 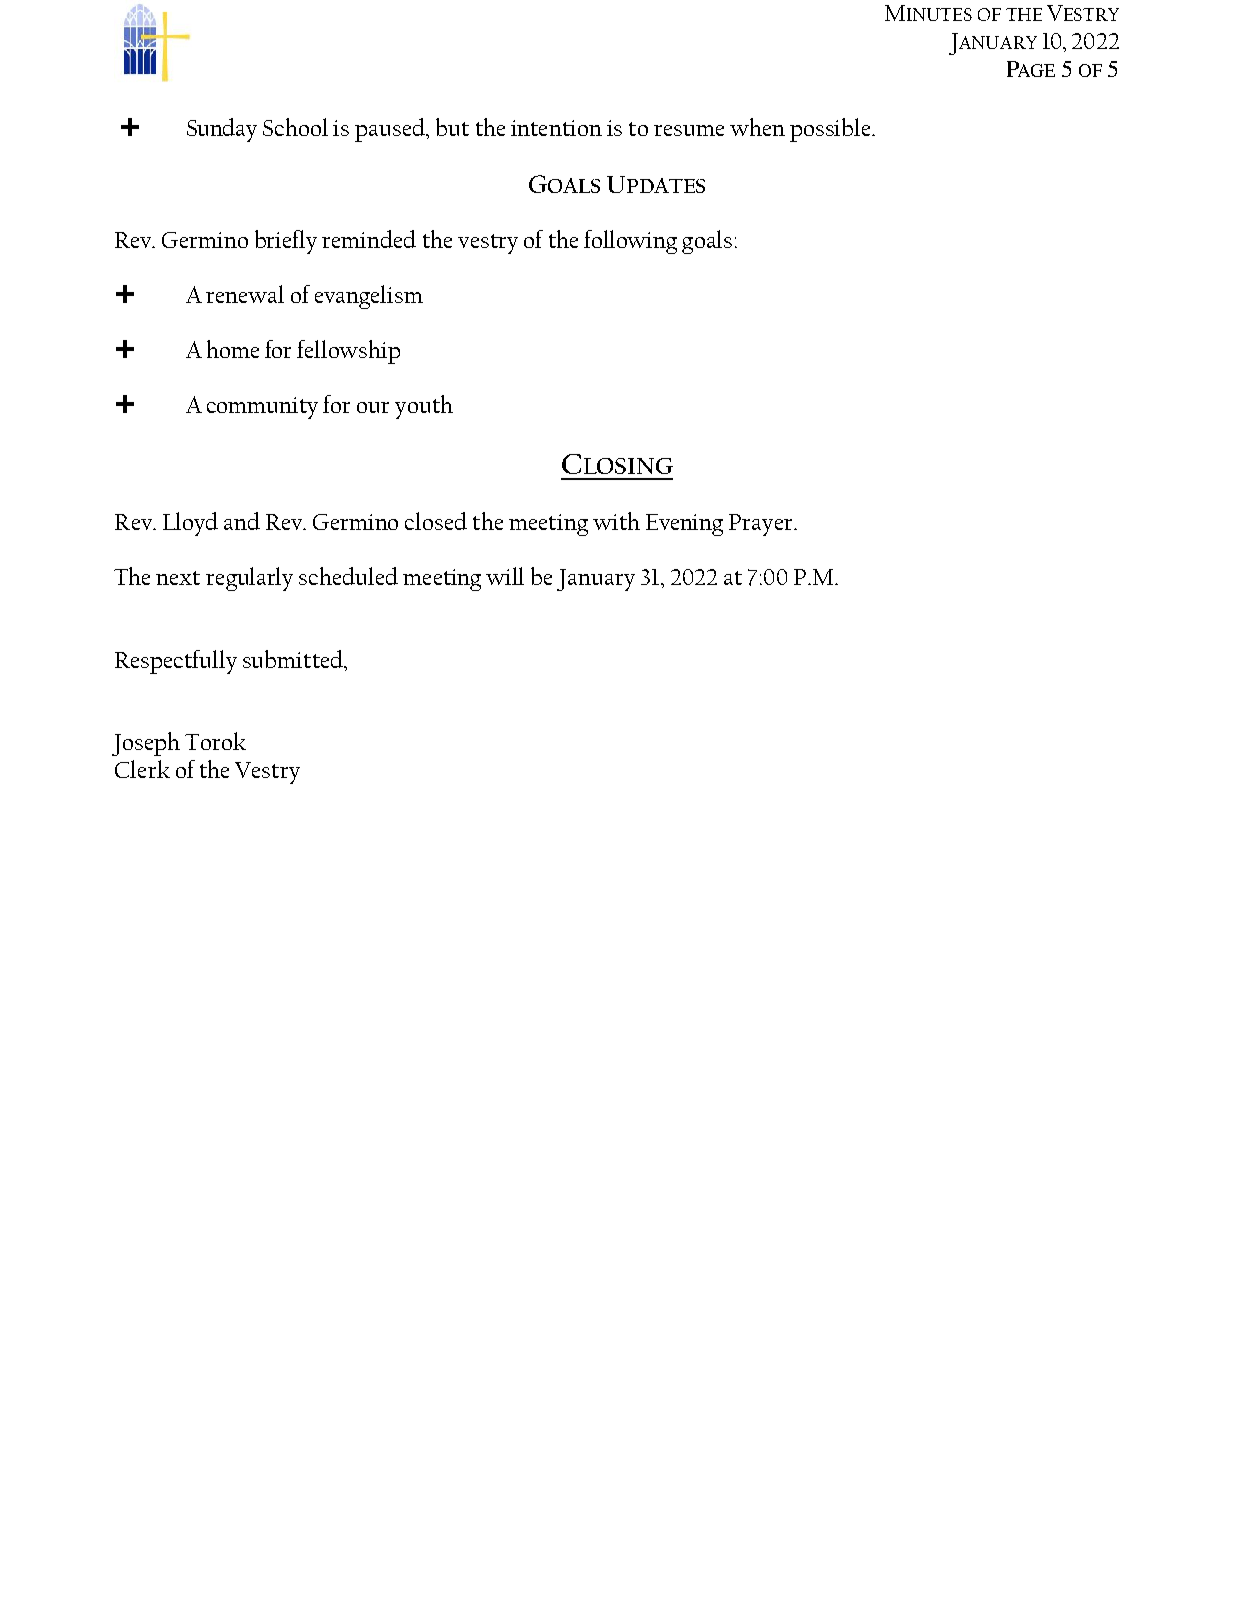 I want to click on home, so click(x=233, y=349).
